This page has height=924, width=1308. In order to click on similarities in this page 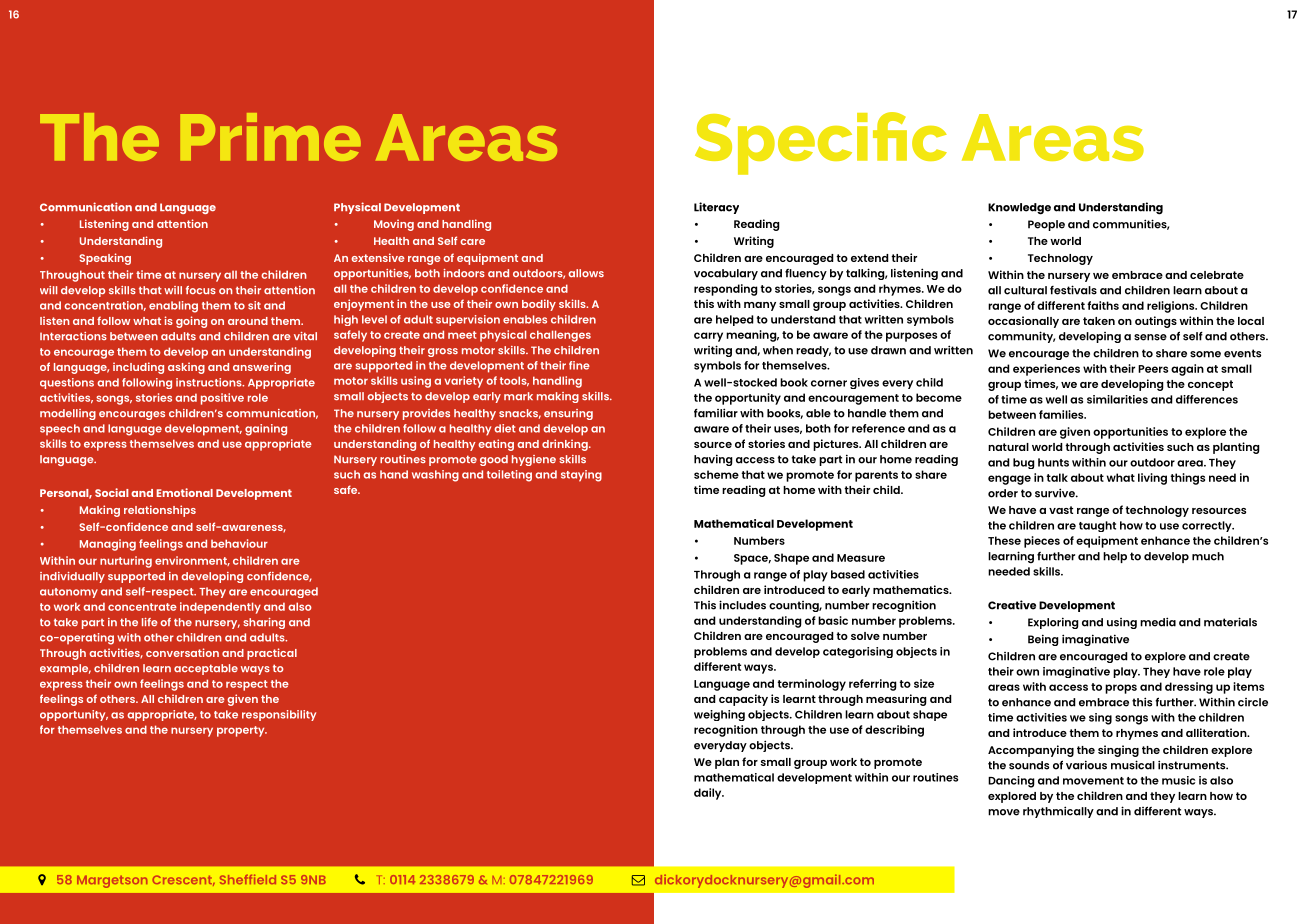, I will do `click(1117, 399)`.
